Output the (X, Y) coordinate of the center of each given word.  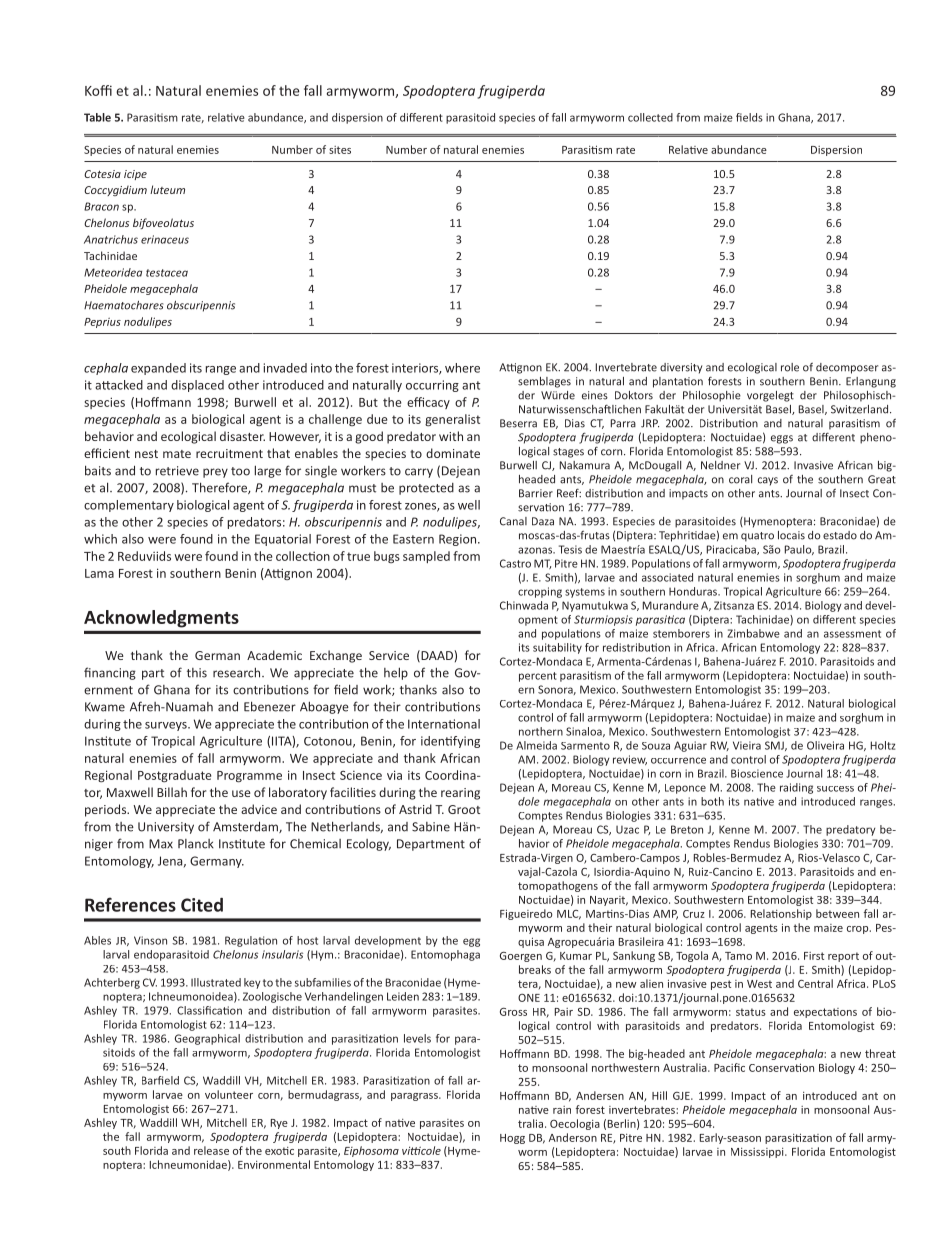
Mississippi (758, 1153)
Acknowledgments (161, 619)
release (211, 1150)
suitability (557, 648)
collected (650, 117)
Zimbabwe (753, 633)
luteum (167, 189)
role (790, 367)
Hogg (512, 1139)
